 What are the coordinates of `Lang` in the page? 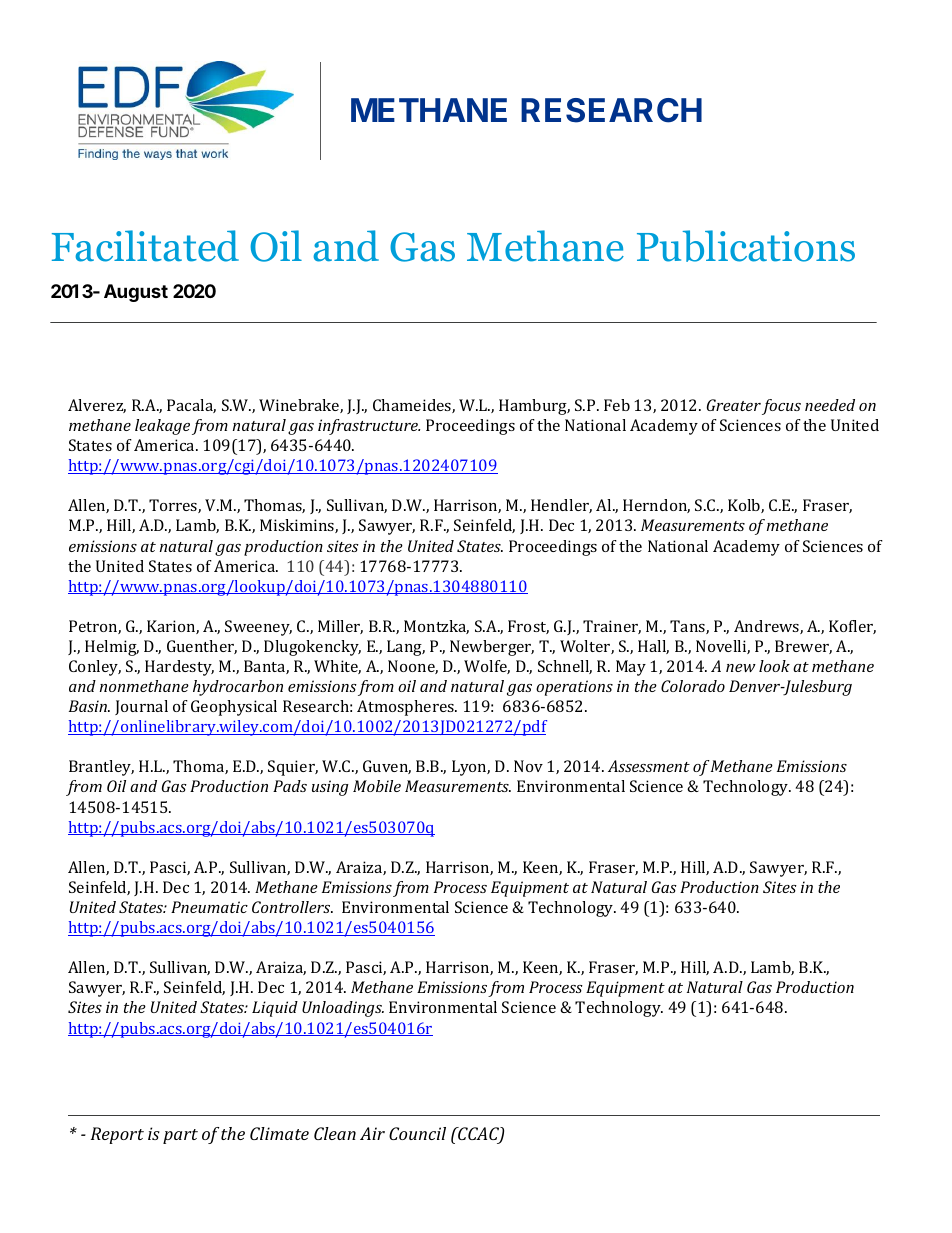 It's located at (406, 648).
